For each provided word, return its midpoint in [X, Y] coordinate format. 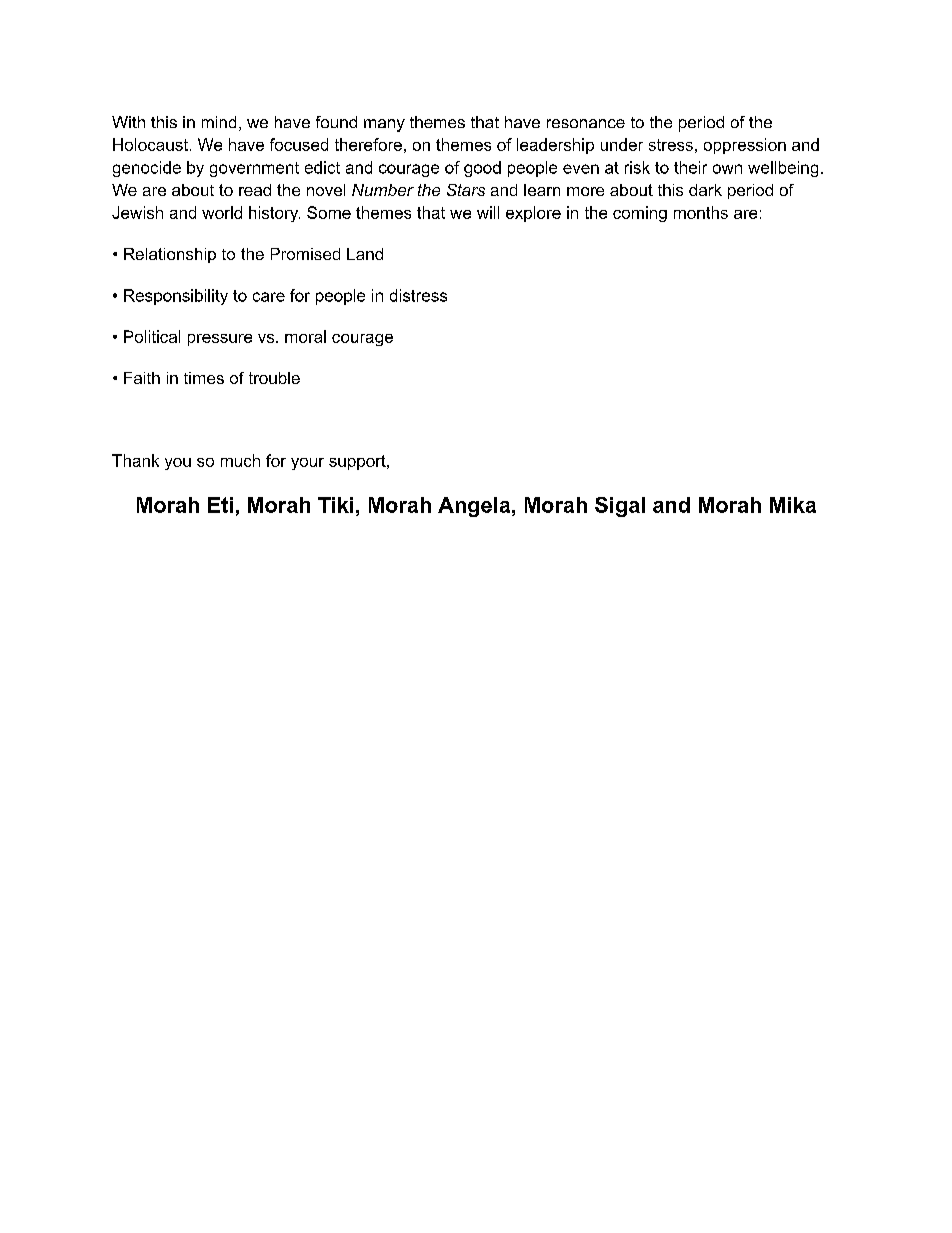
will [488, 212]
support [358, 462]
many [384, 125]
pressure [220, 340]
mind [219, 122]
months [701, 212]
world [222, 212]
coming [640, 214]
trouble [274, 378]
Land [365, 254]
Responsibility [176, 297]
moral [305, 336]
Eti [220, 505]
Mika [793, 505]
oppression [745, 146]
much [240, 460]
